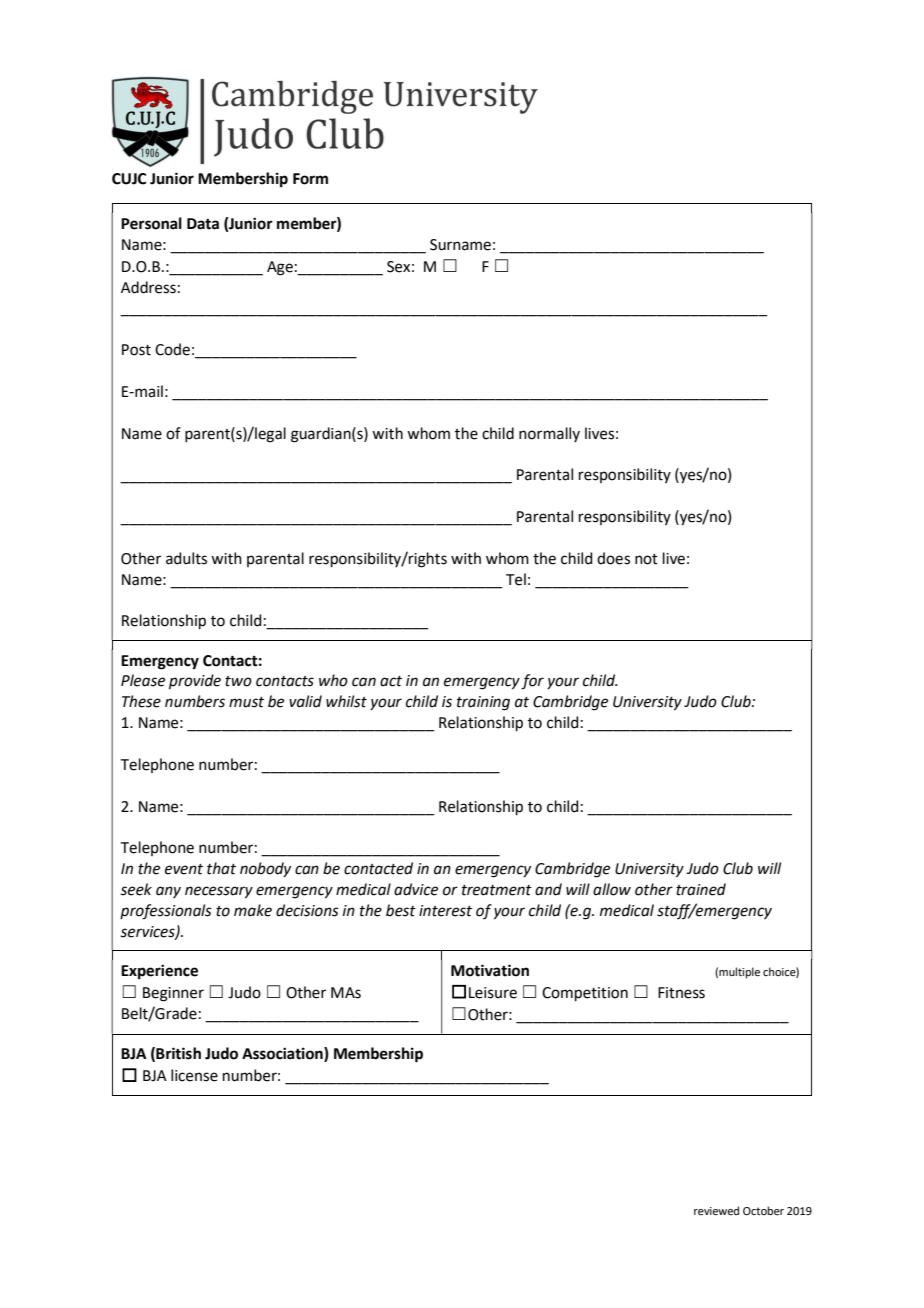  Describe the element at coordinates (549, 434) in the page. I see `normally` at that location.
